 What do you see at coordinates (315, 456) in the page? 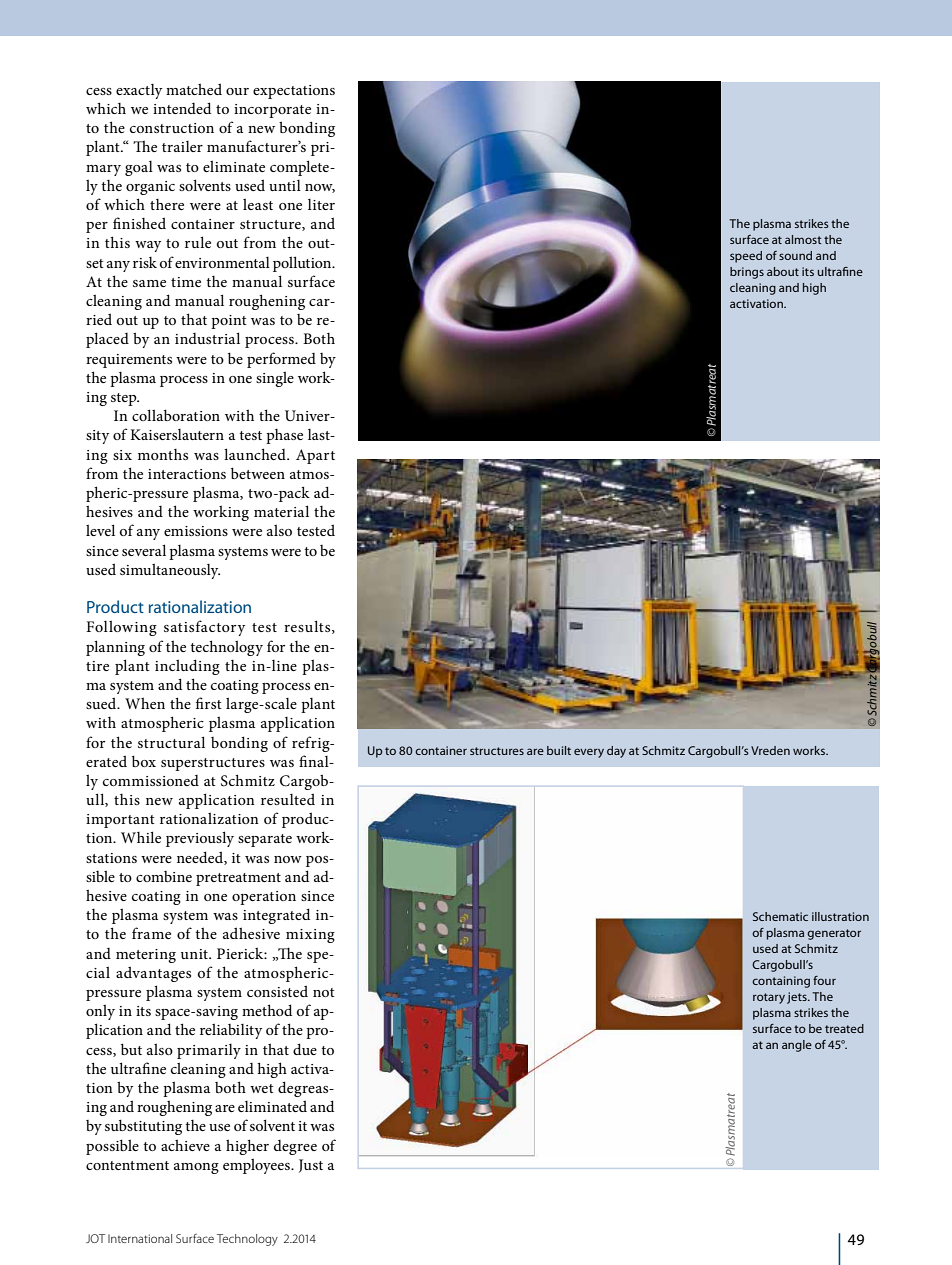
I see `Apart` at bounding box center [315, 456].
